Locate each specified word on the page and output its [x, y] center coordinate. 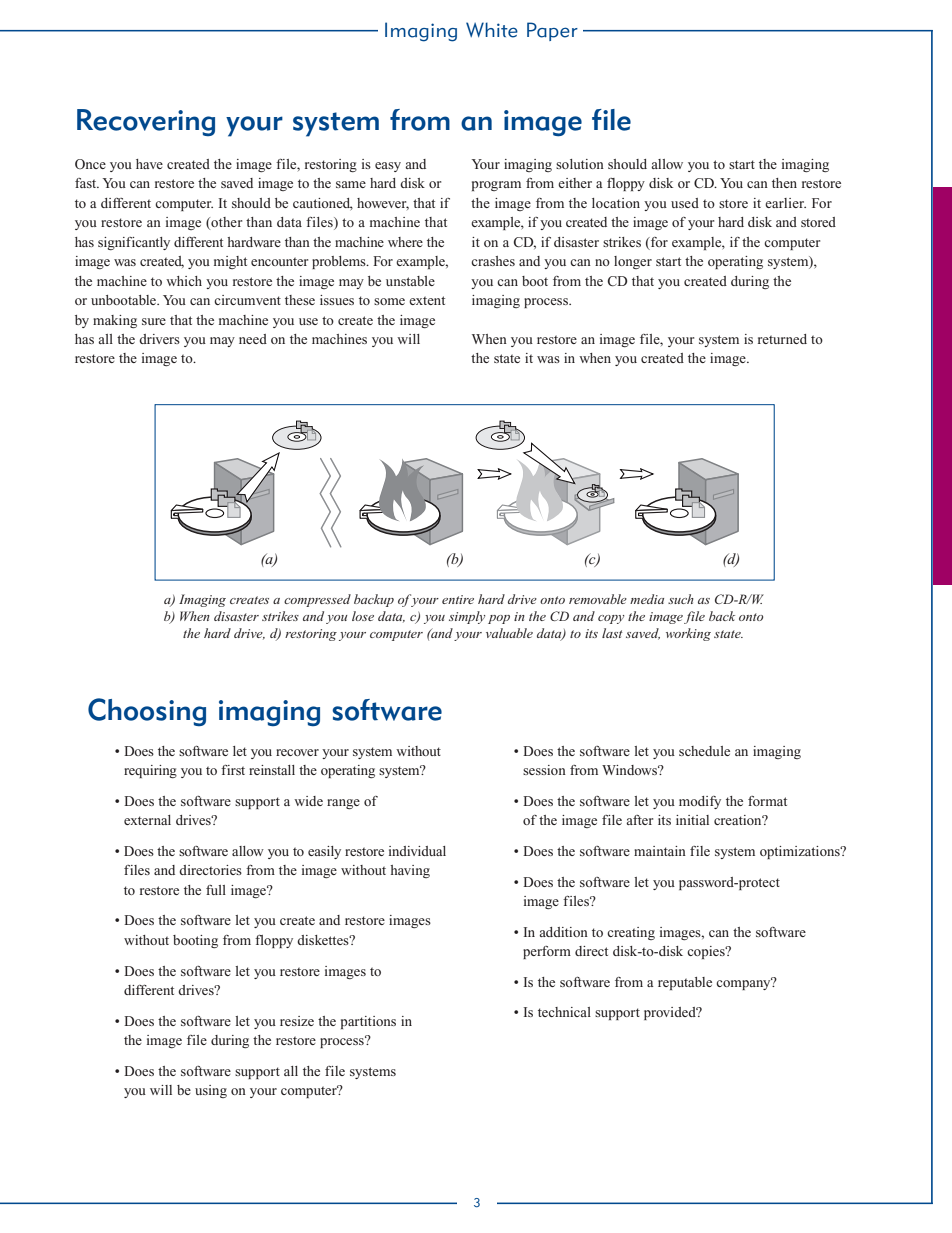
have [149, 164]
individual [417, 851]
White [492, 30]
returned [782, 339]
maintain [660, 851]
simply [467, 617]
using [211, 1091]
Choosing [147, 712]
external [147, 820]
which [184, 281]
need [253, 339]
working [688, 634]
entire [458, 599]
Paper [552, 31]
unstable [410, 281]
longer [633, 262]
